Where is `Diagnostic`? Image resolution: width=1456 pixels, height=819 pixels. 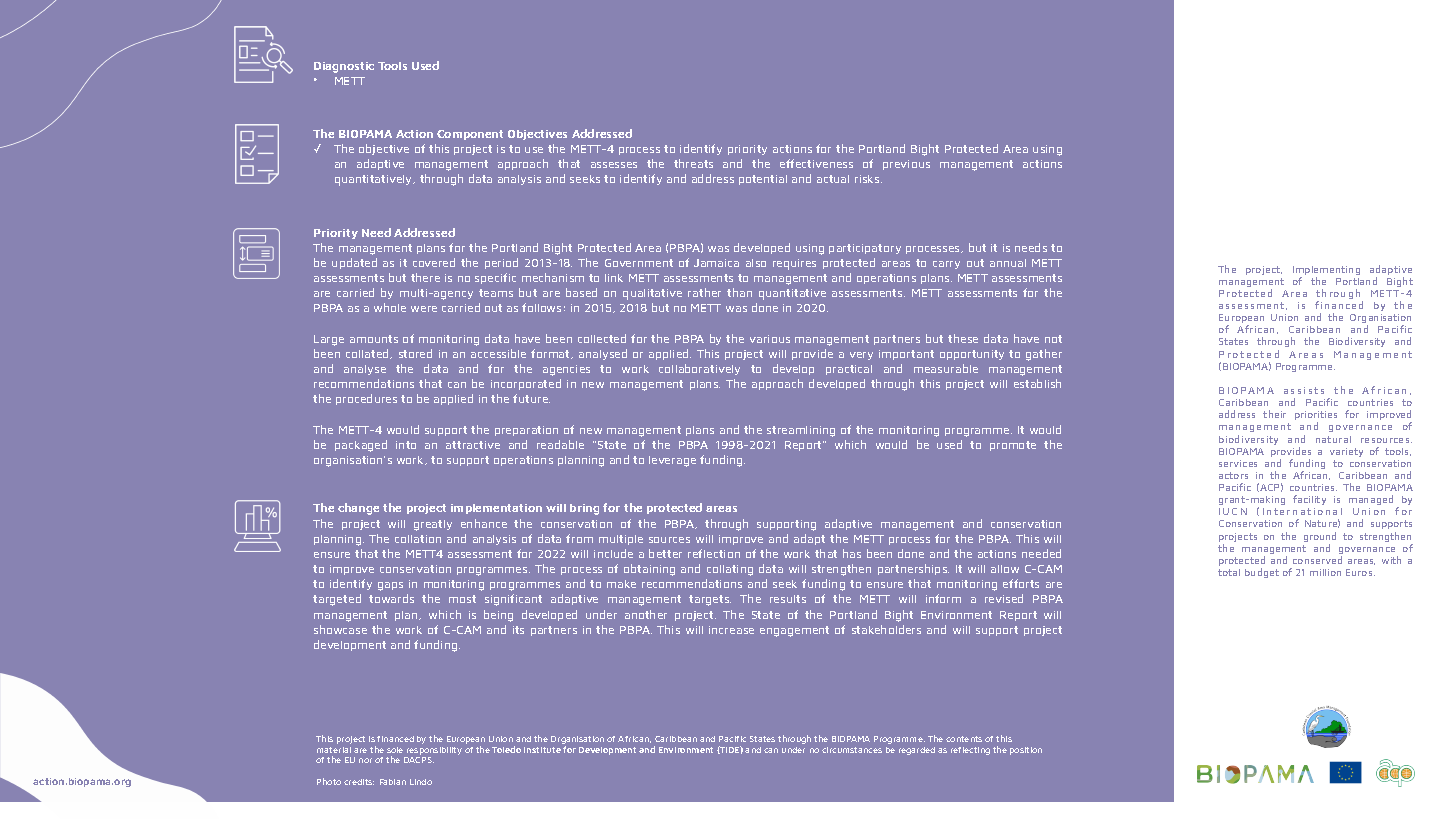 Diagnostic is located at coordinates (344, 67).
